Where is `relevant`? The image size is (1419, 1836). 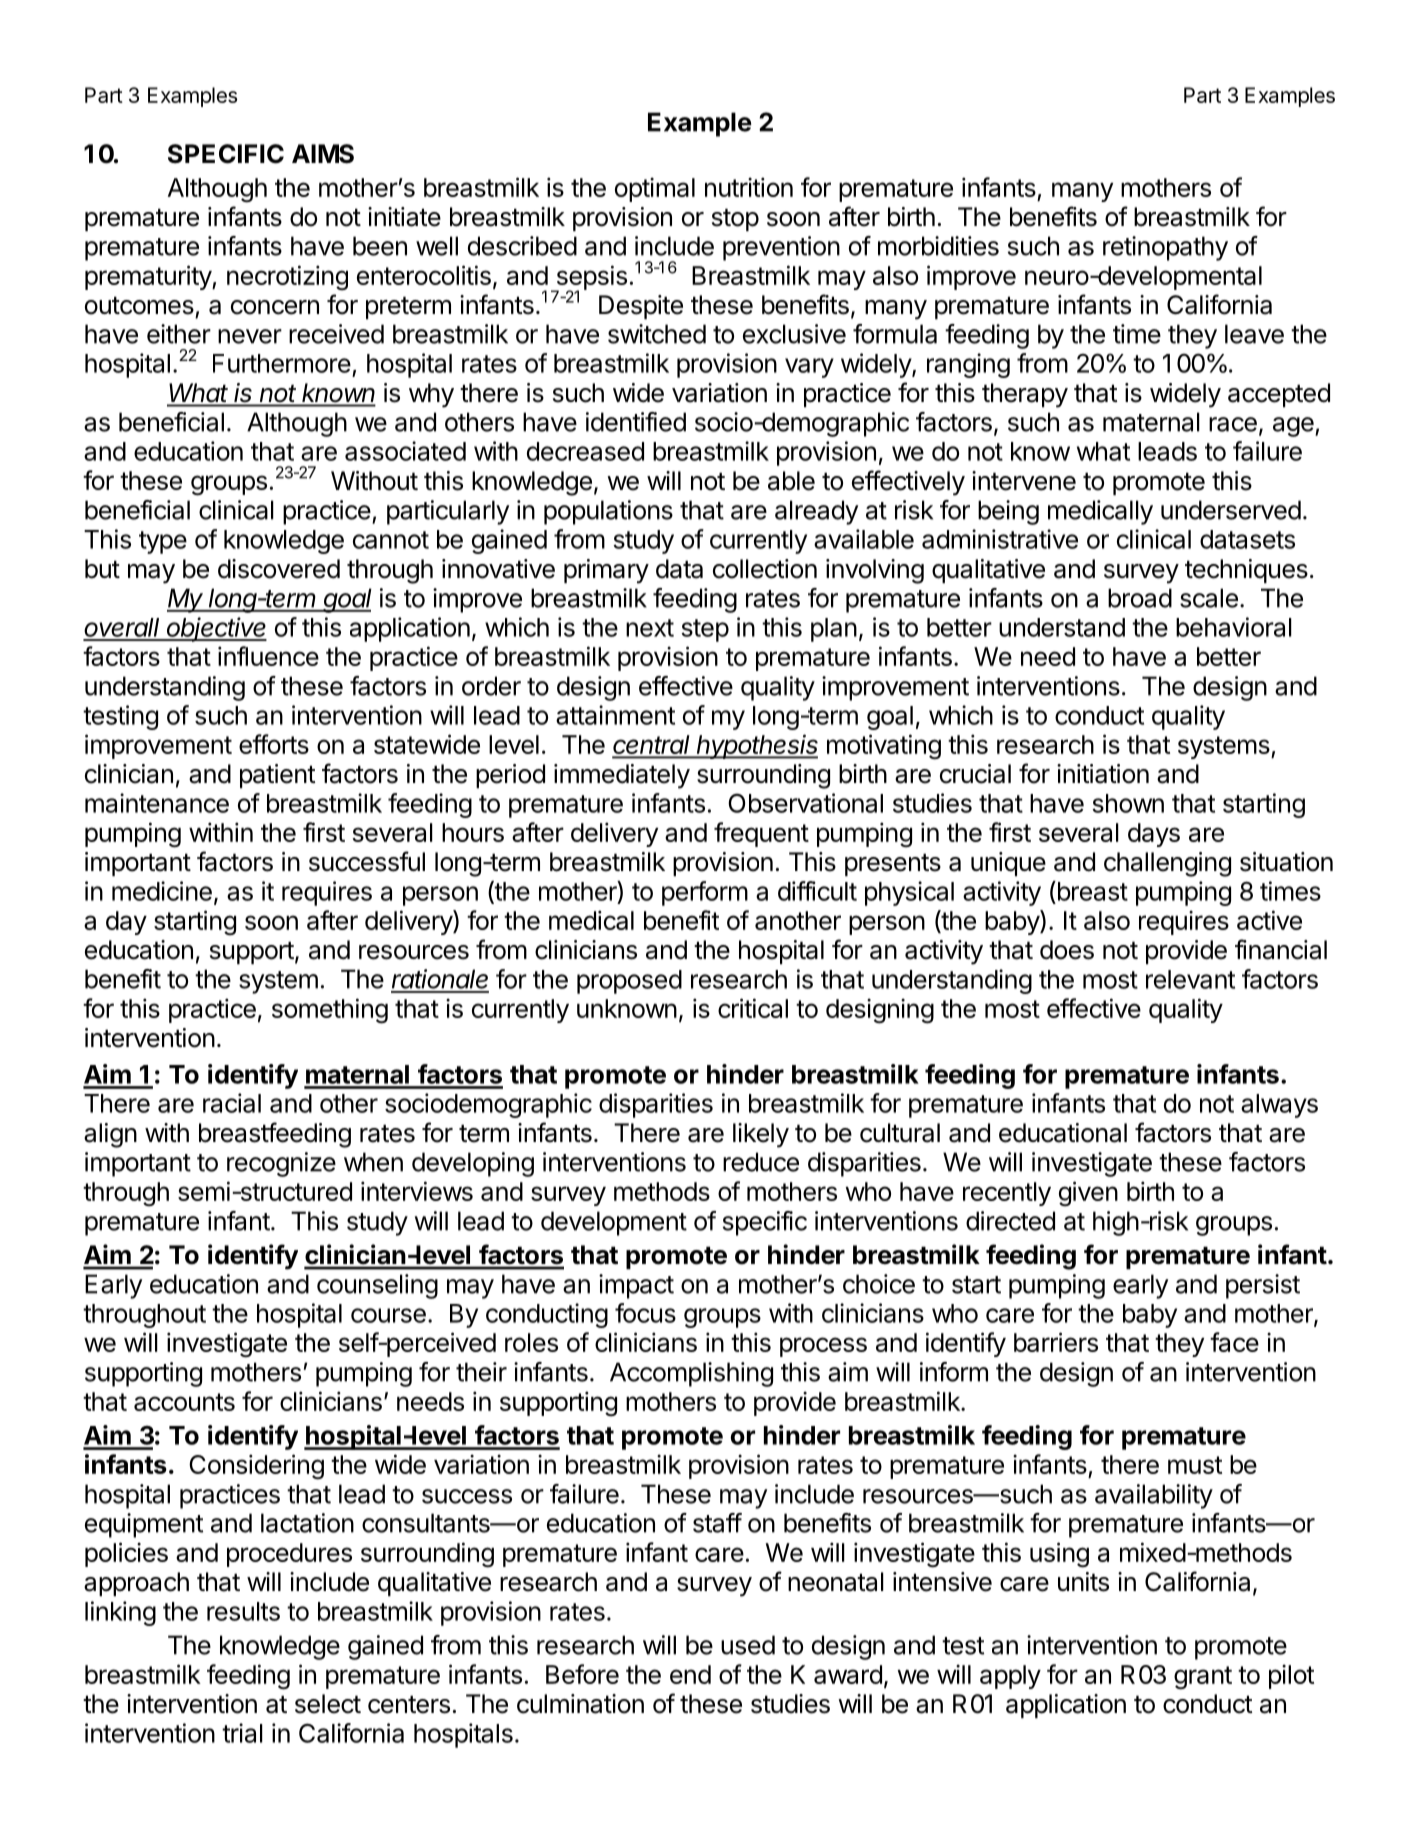
relevant is located at coordinates (1190, 979).
